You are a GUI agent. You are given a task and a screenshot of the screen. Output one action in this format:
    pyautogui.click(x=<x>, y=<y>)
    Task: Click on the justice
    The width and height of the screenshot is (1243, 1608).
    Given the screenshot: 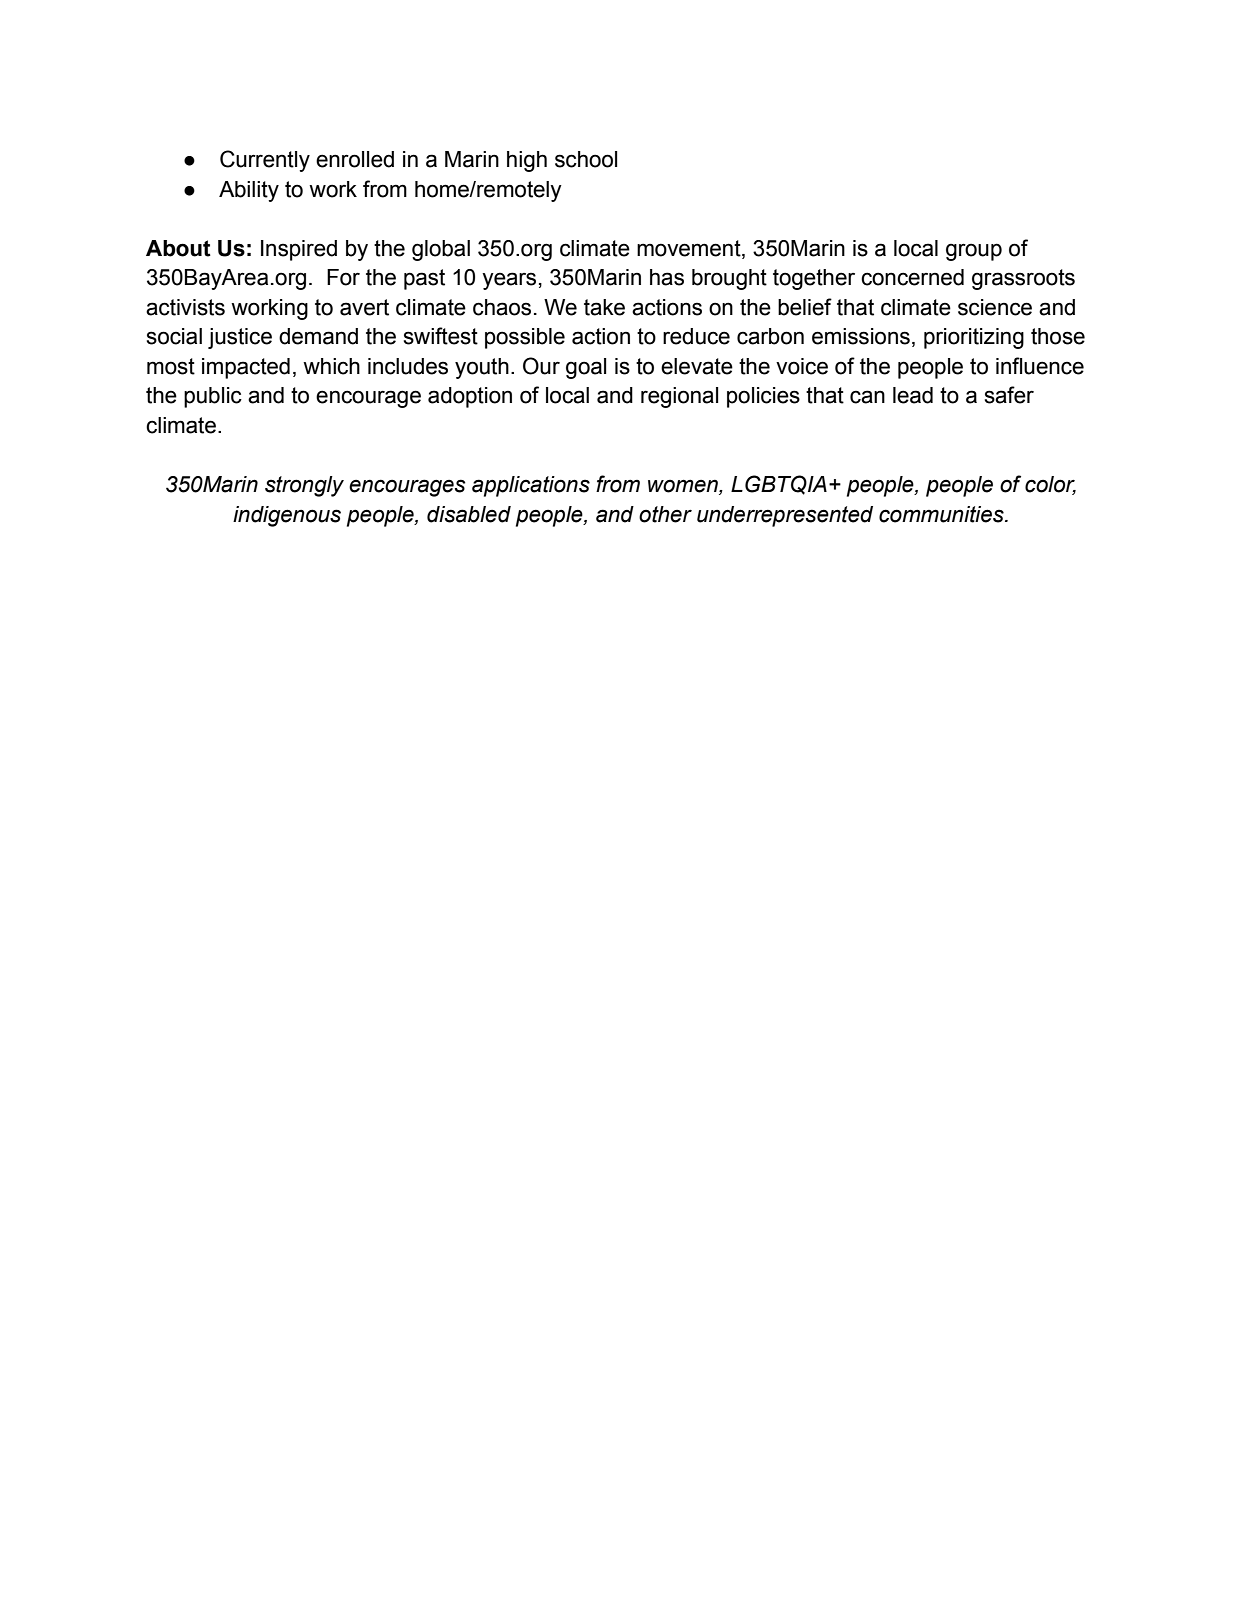 What is the action you would take?
    pyautogui.click(x=240, y=338)
